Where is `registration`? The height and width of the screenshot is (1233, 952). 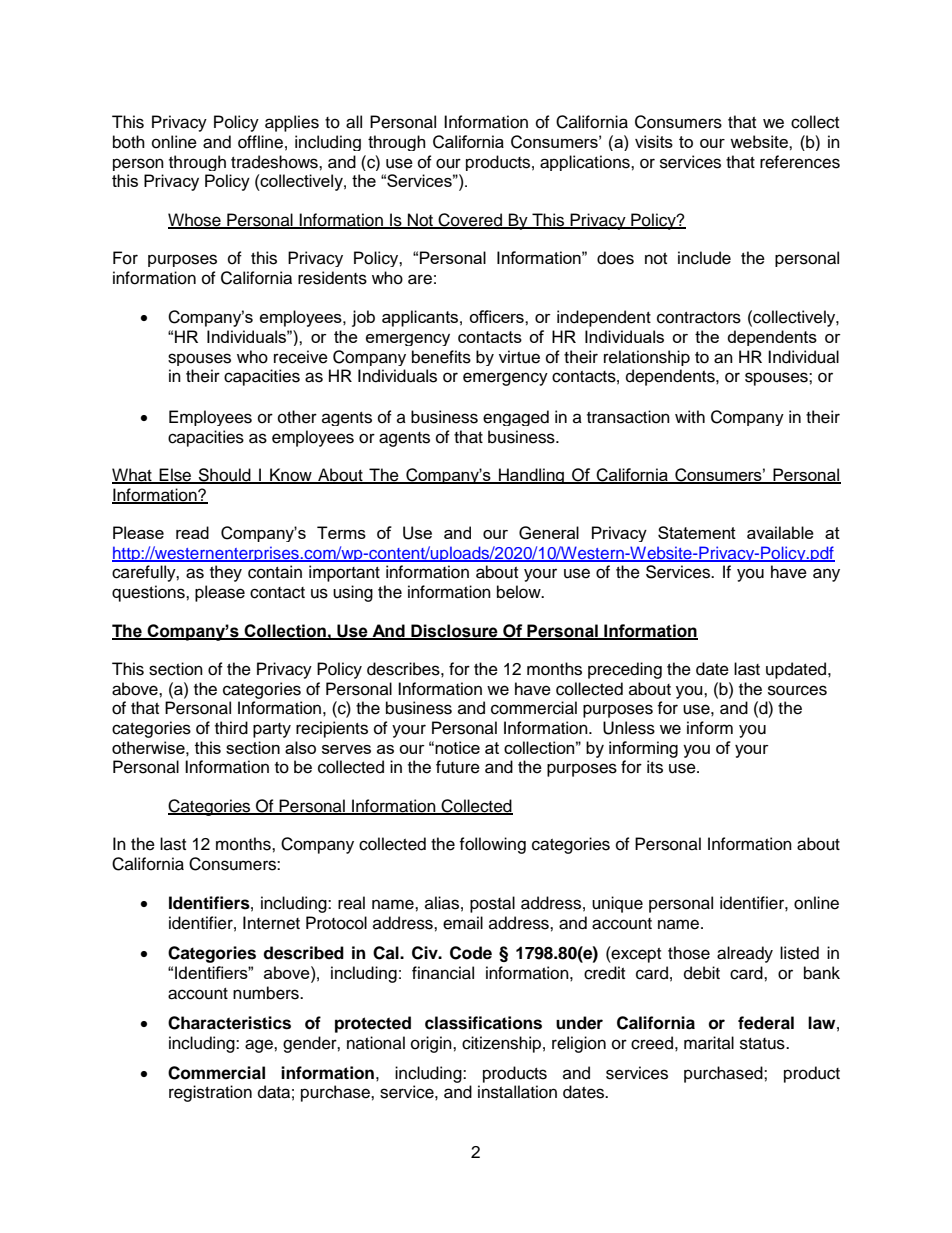 registration is located at coordinates (210, 1093).
